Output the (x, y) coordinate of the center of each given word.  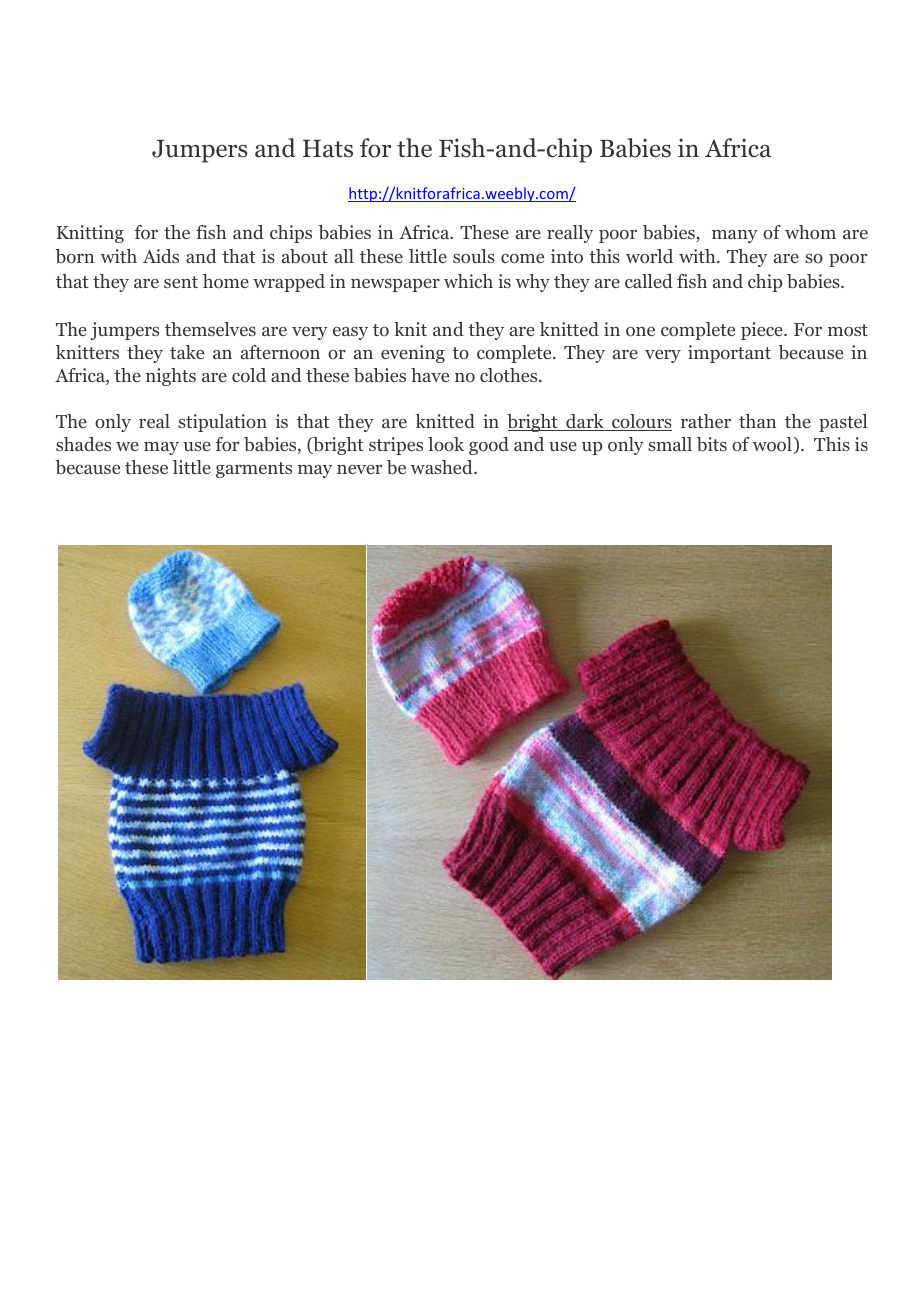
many (735, 236)
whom (810, 232)
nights (171, 377)
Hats (328, 149)
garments (254, 470)
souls (474, 256)
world (649, 256)
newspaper (395, 285)
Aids (161, 256)
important (729, 354)
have (430, 375)
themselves (210, 329)
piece (763, 331)
